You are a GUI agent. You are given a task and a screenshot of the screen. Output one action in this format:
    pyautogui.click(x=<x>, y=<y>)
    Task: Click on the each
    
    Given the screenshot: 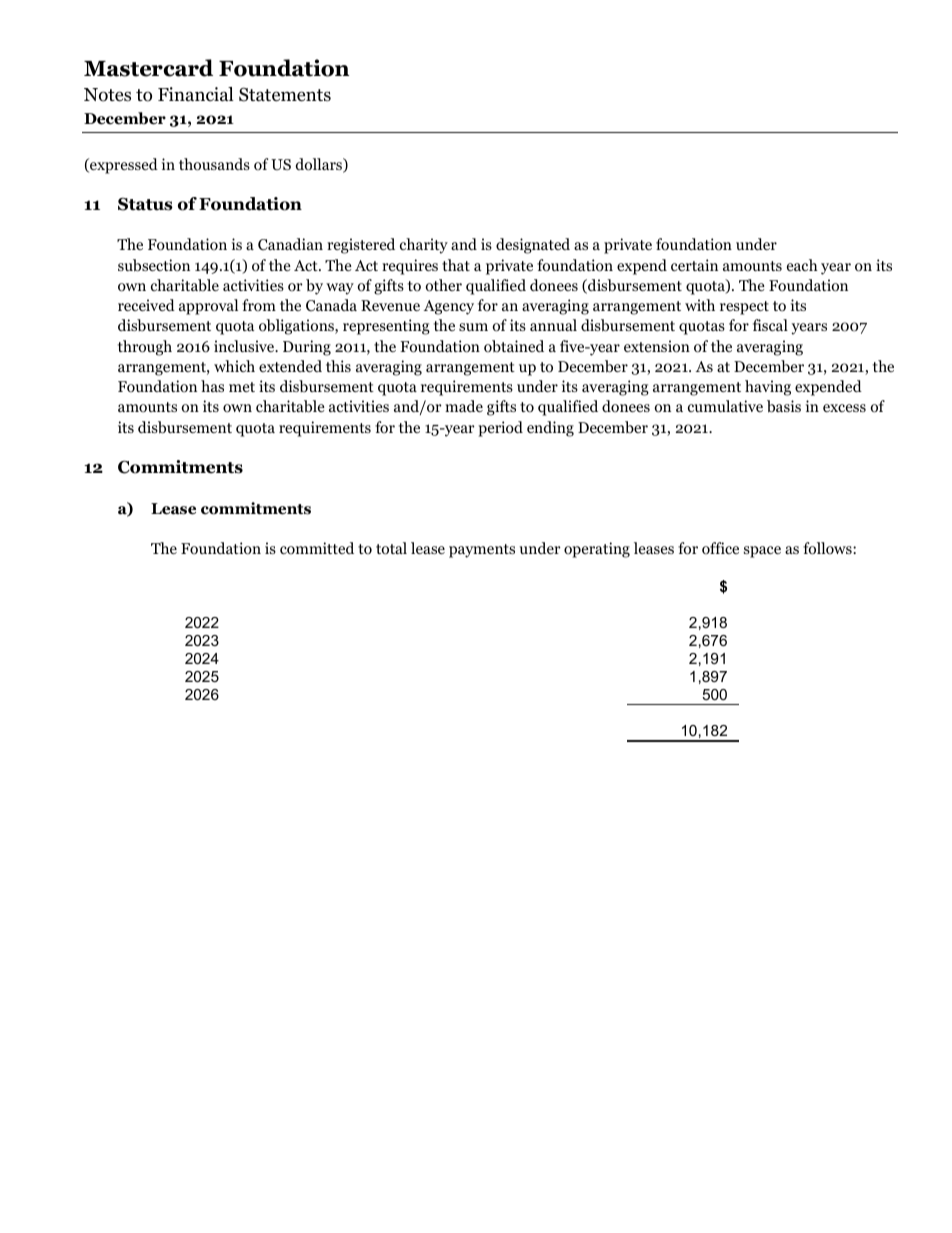 What is the action you would take?
    pyautogui.click(x=802, y=265)
